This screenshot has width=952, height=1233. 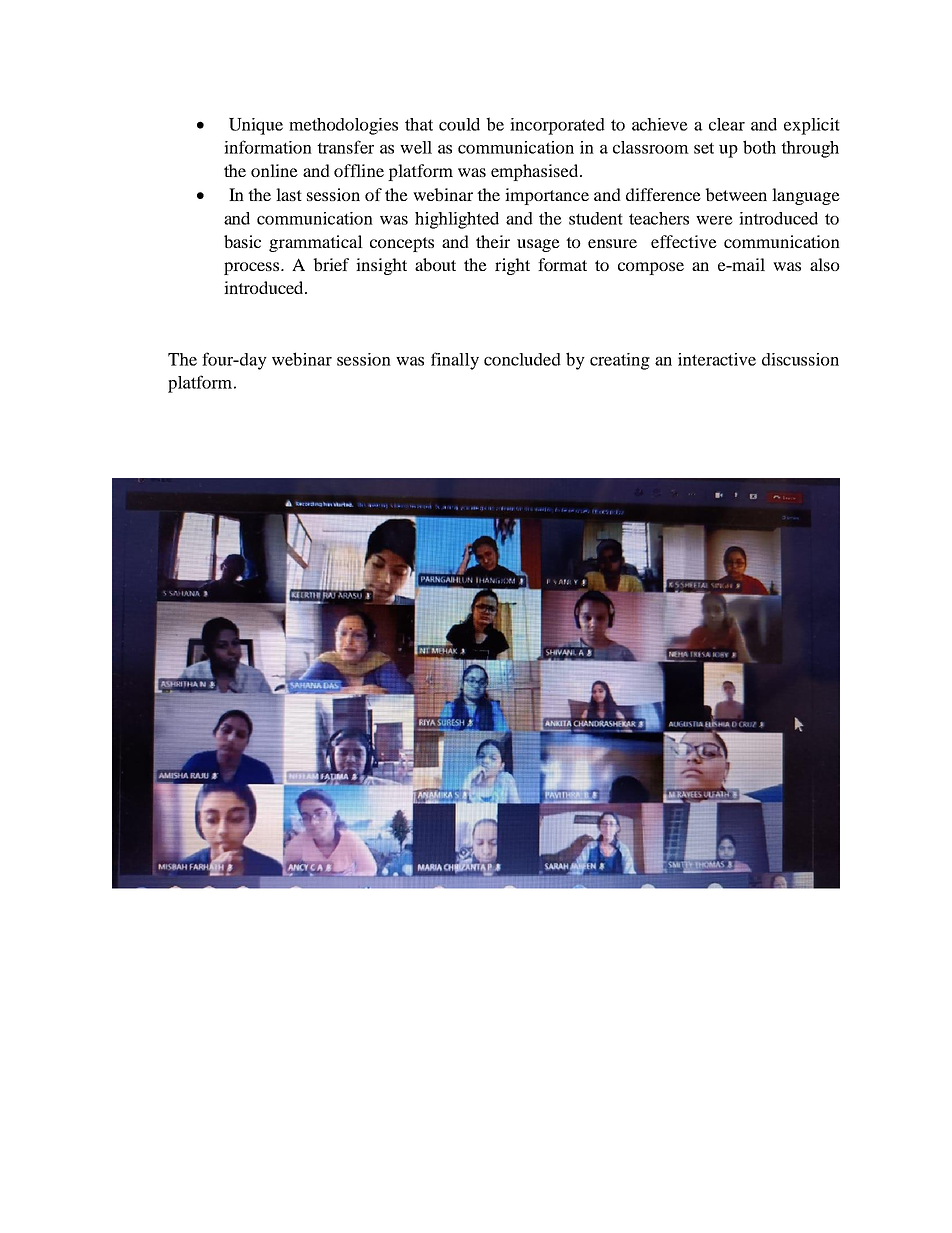 What do you see at coordinates (727, 124) in the screenshot?
I see `clear` at bounding box center [727, 124].
